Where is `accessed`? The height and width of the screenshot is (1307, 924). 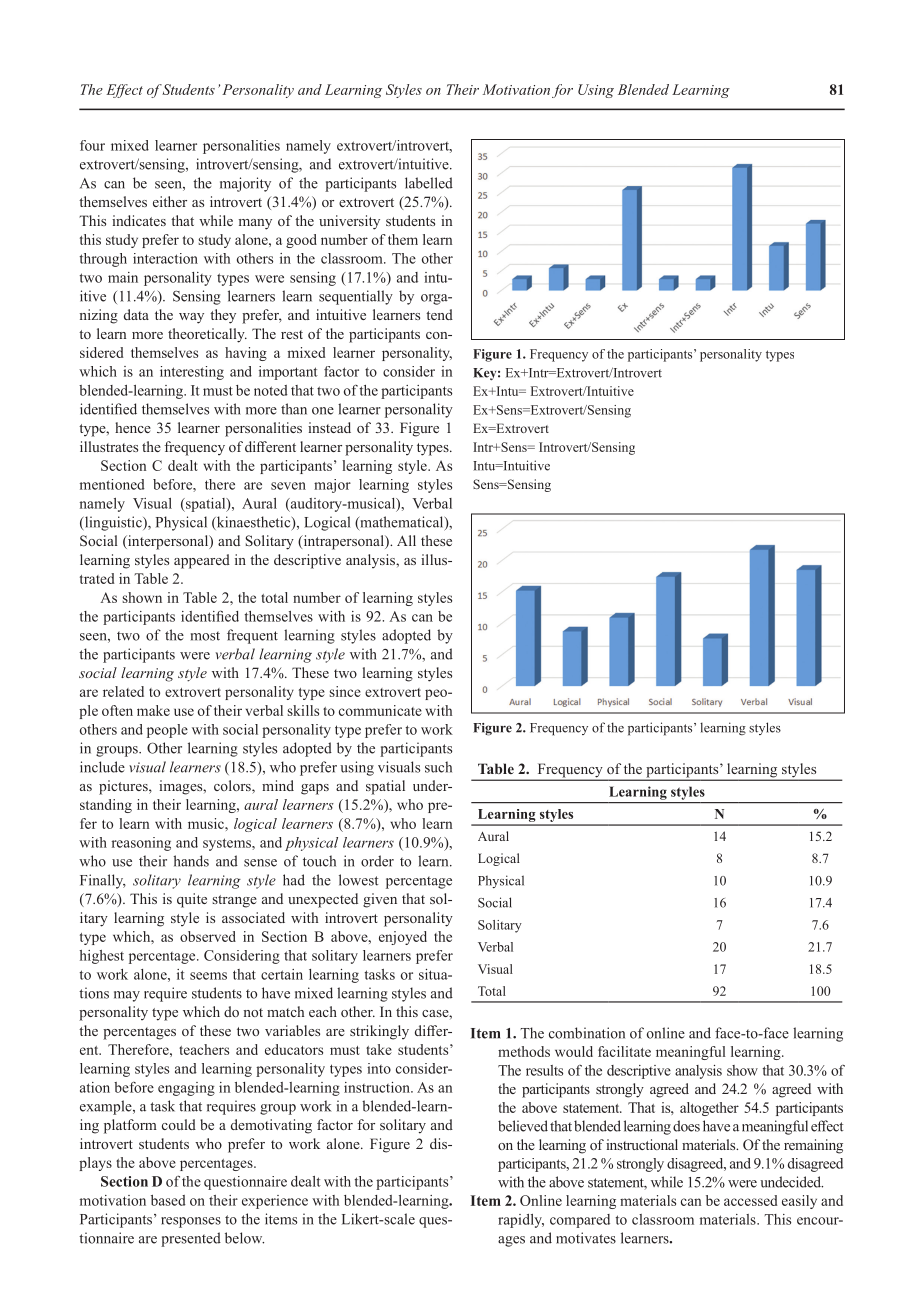
accessed is located at coordinates (751, 1200).
